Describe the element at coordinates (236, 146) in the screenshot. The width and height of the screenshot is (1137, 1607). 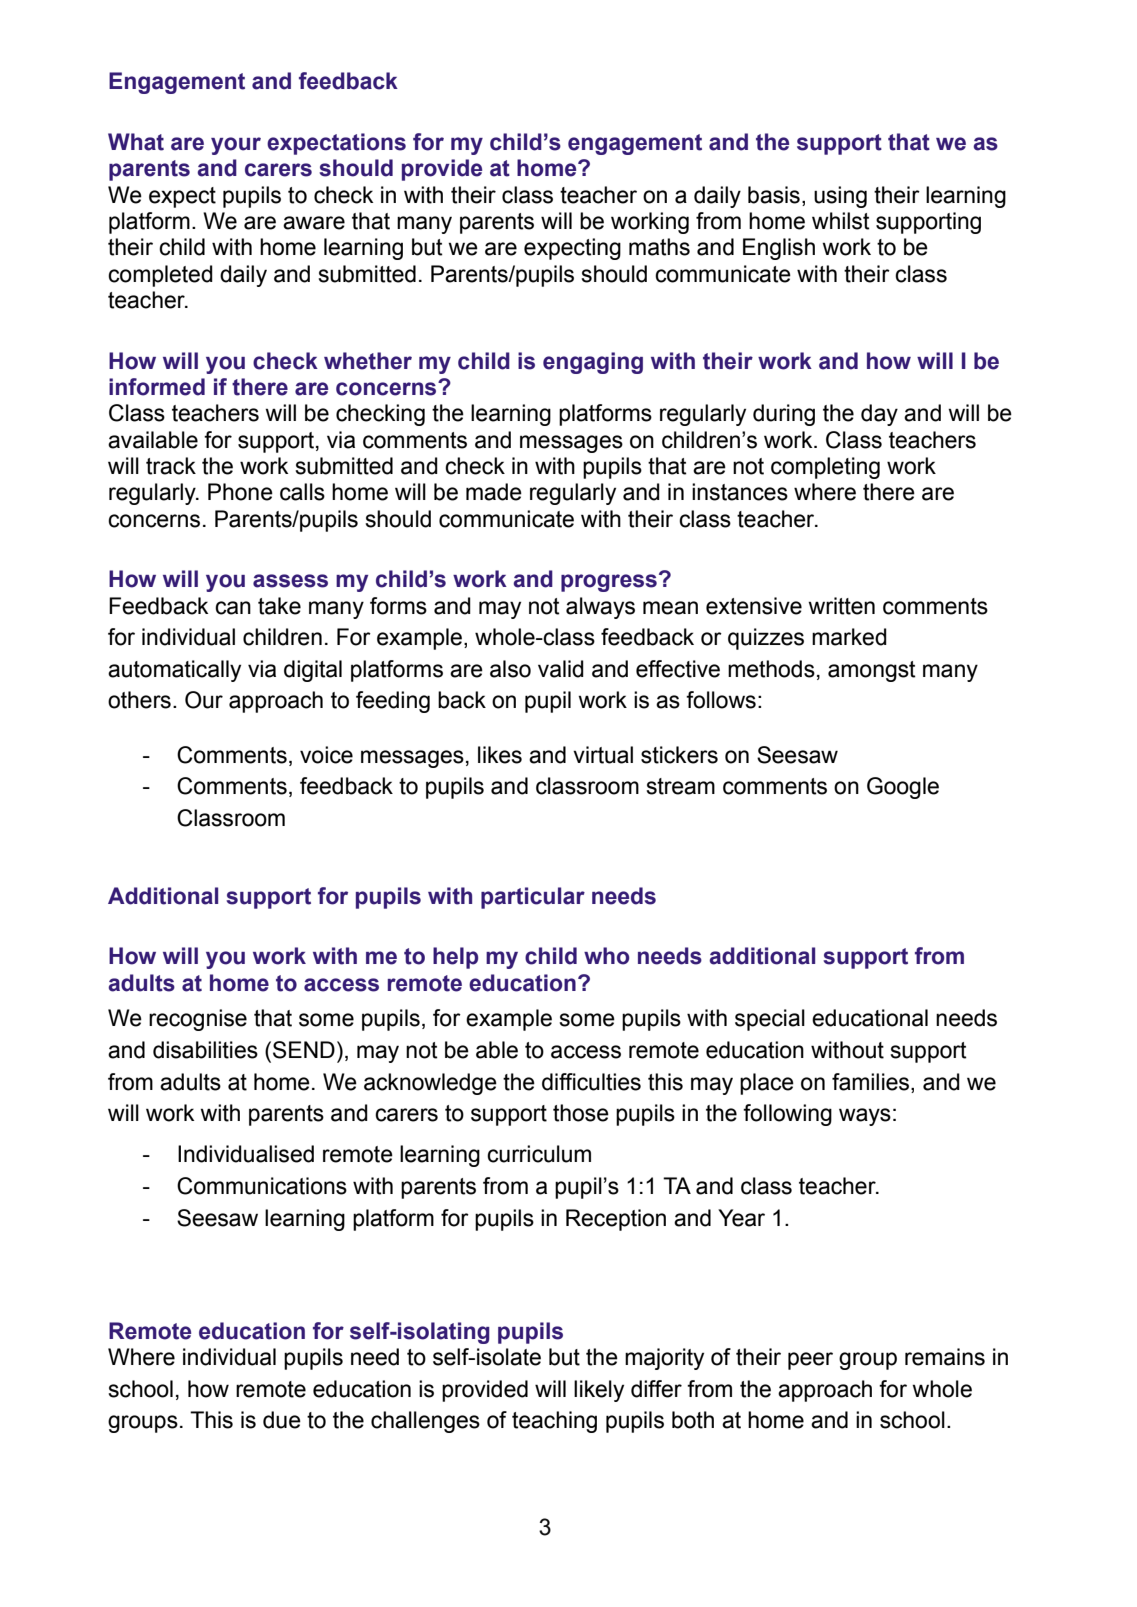
I see `your` at that location.
